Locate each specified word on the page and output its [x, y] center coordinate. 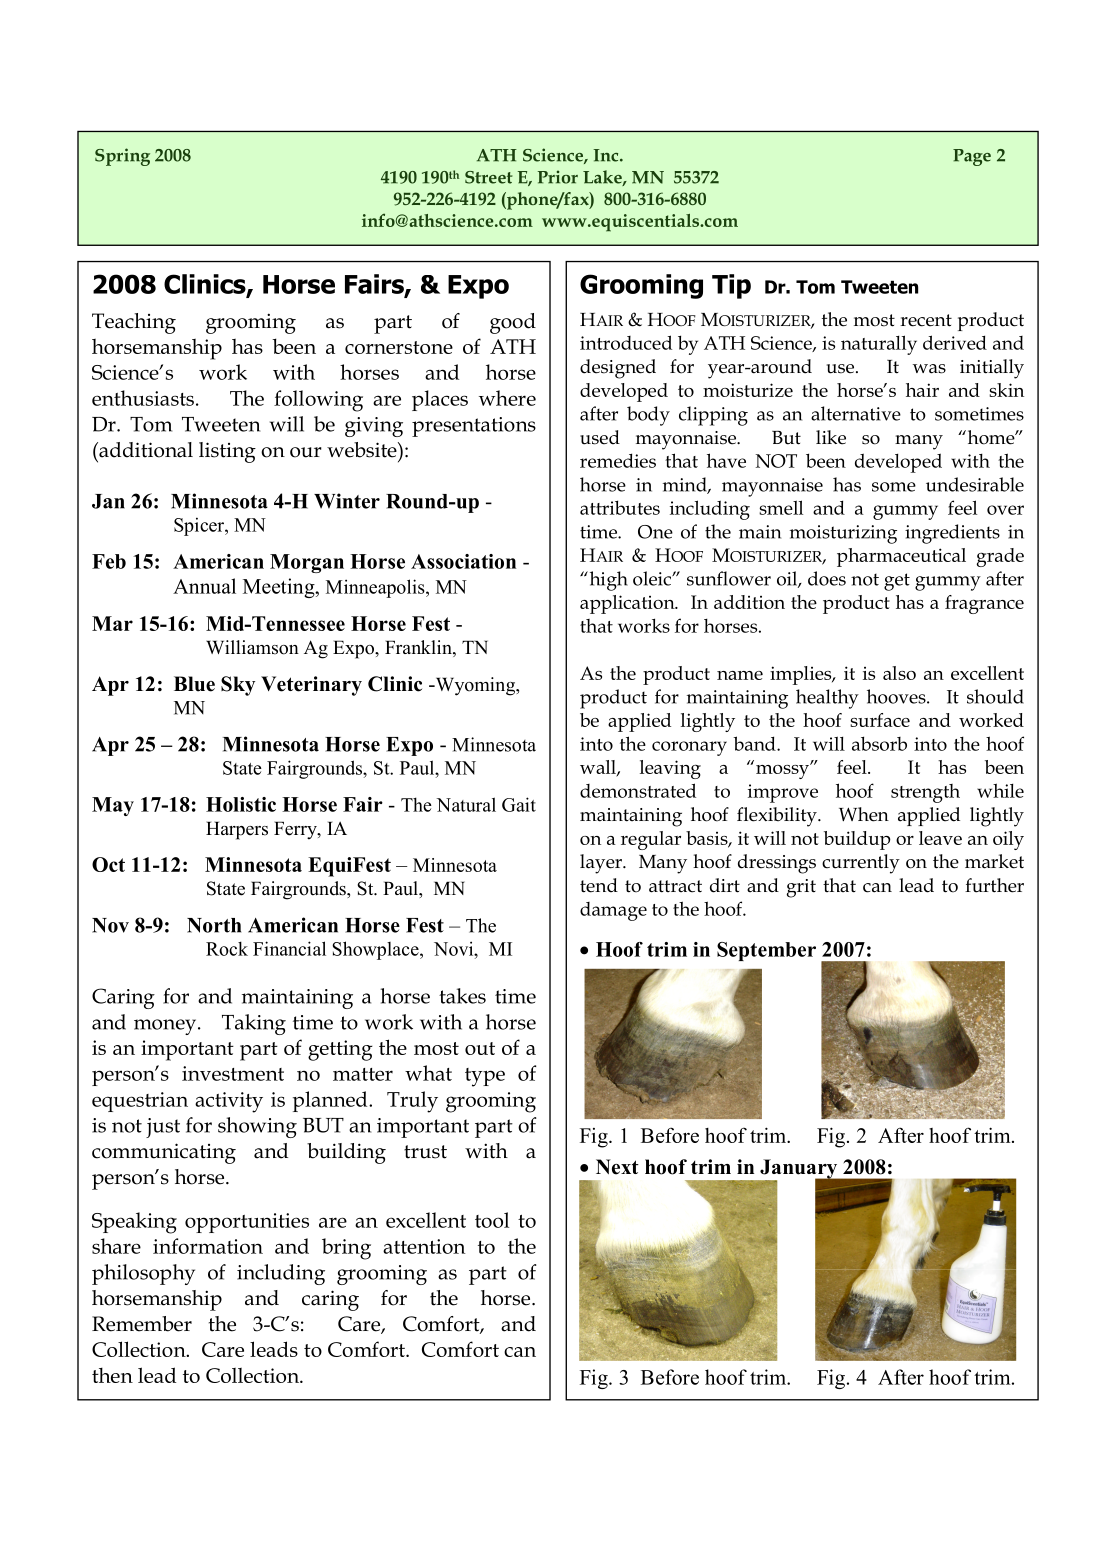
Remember [142, 1324]
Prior [558, 177]
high [607, 581]
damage [613, 911]
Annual [204, 586]
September [766, 951]
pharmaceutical [901, 557]
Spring [122, 157]
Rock [227, 948]
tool [492, 1220]
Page [972, 157]
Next [617, 1167]
